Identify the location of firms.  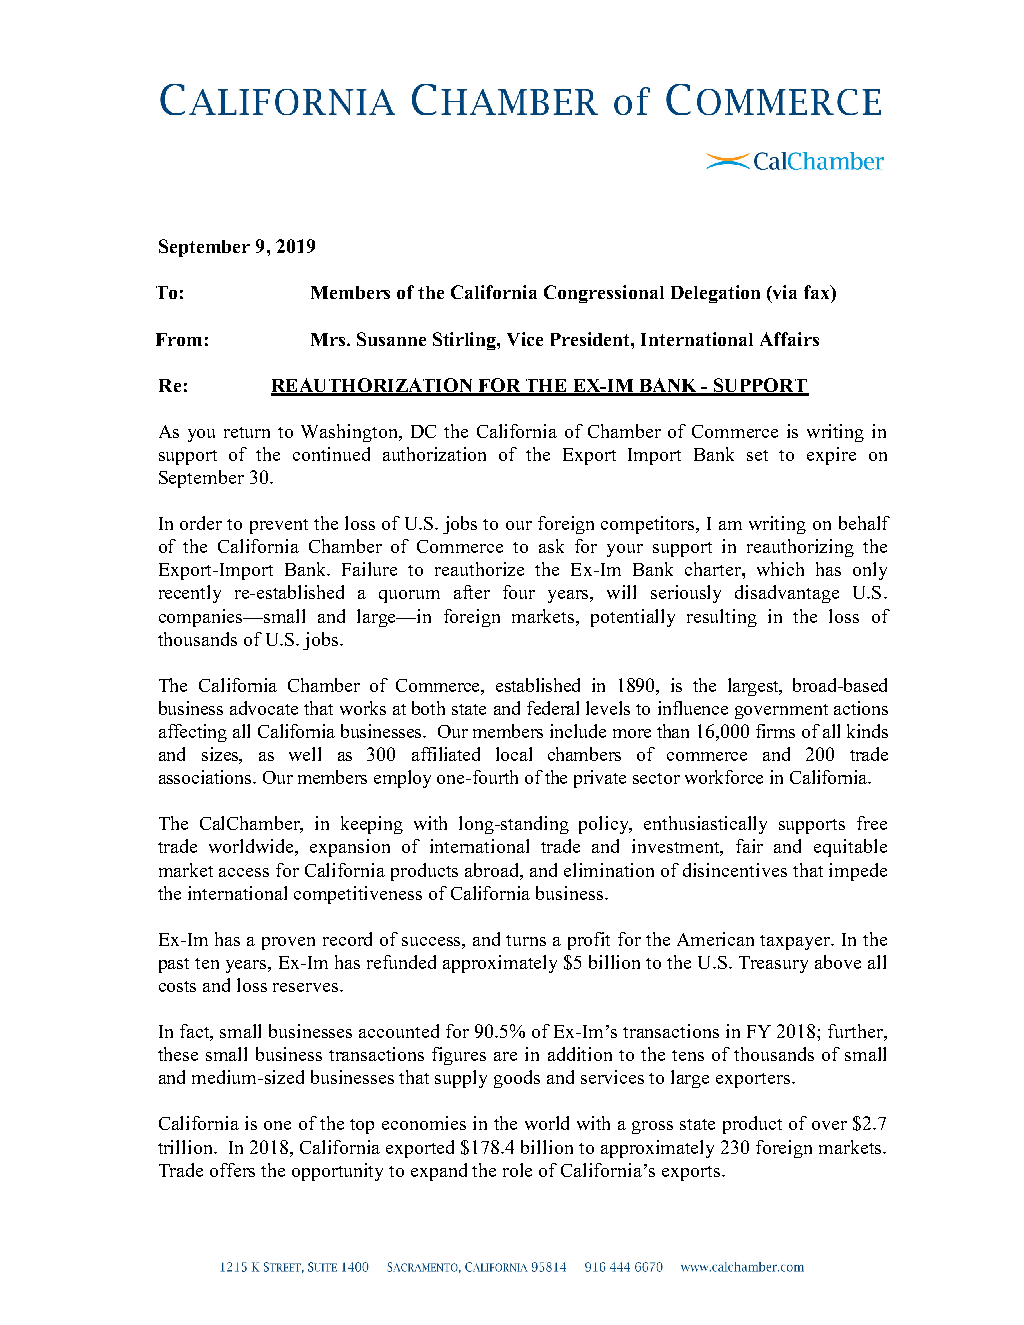
(775, 731).
